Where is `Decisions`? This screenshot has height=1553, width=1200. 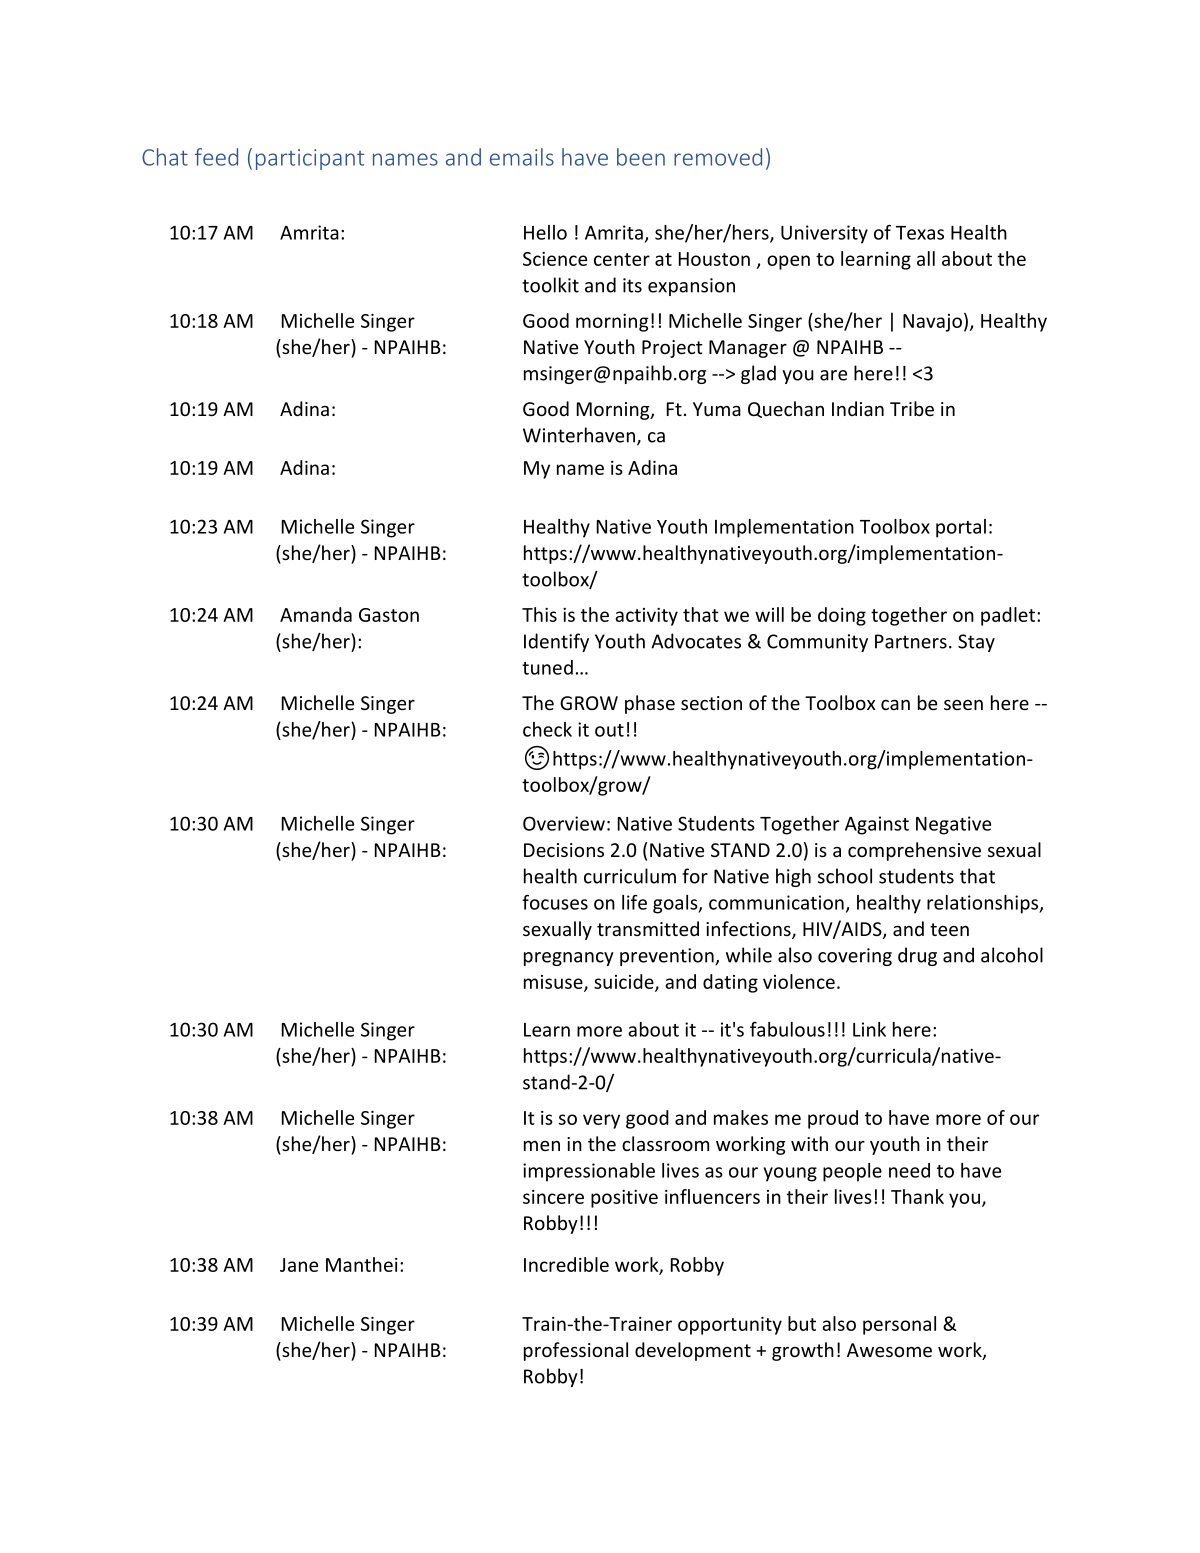
Decisions is located at coordinates (564, 850).
